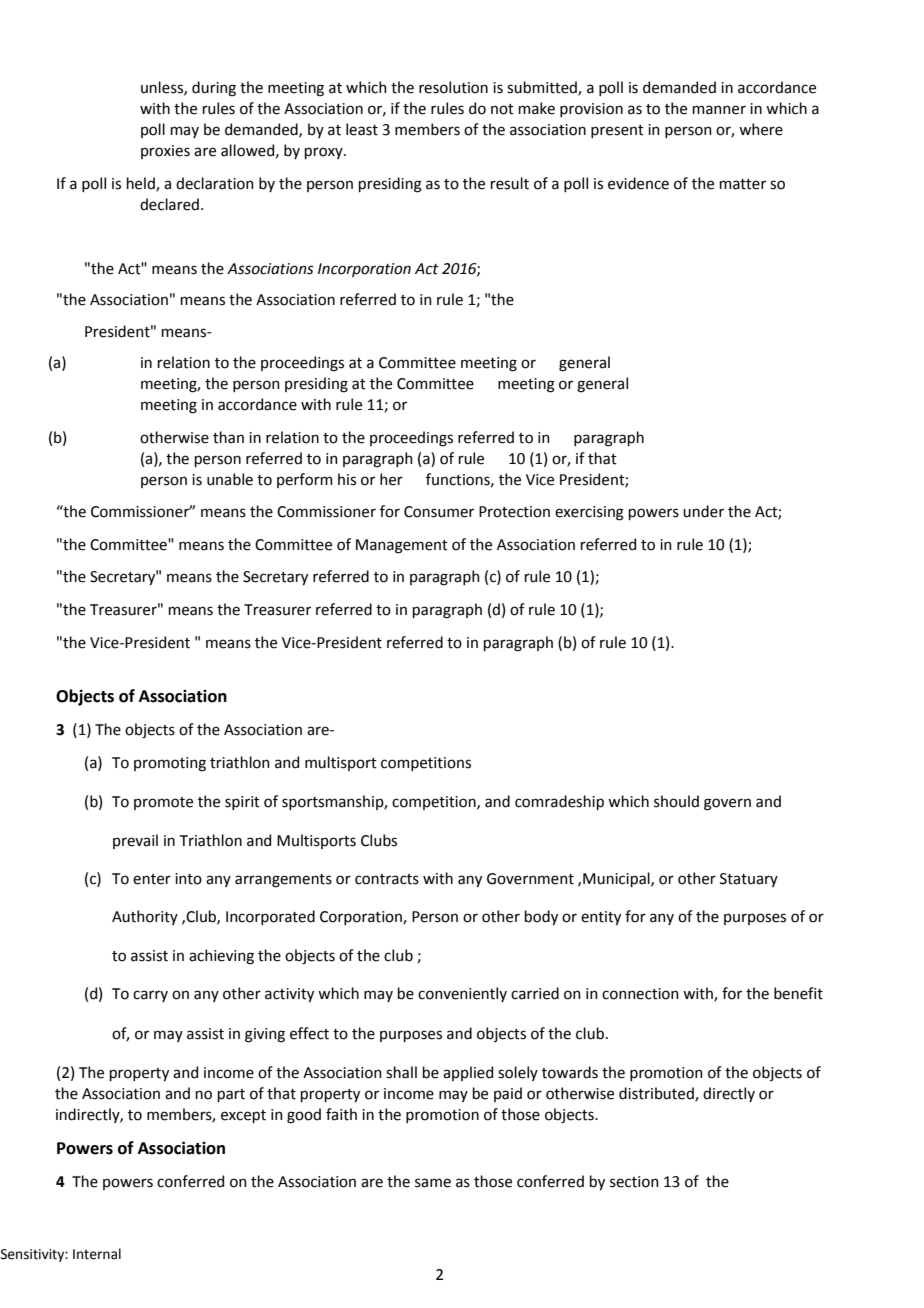 This page has width=924, height=1308. Describe the element at coordinates (97, 1254) in the page. I see `Internal` at that location.
